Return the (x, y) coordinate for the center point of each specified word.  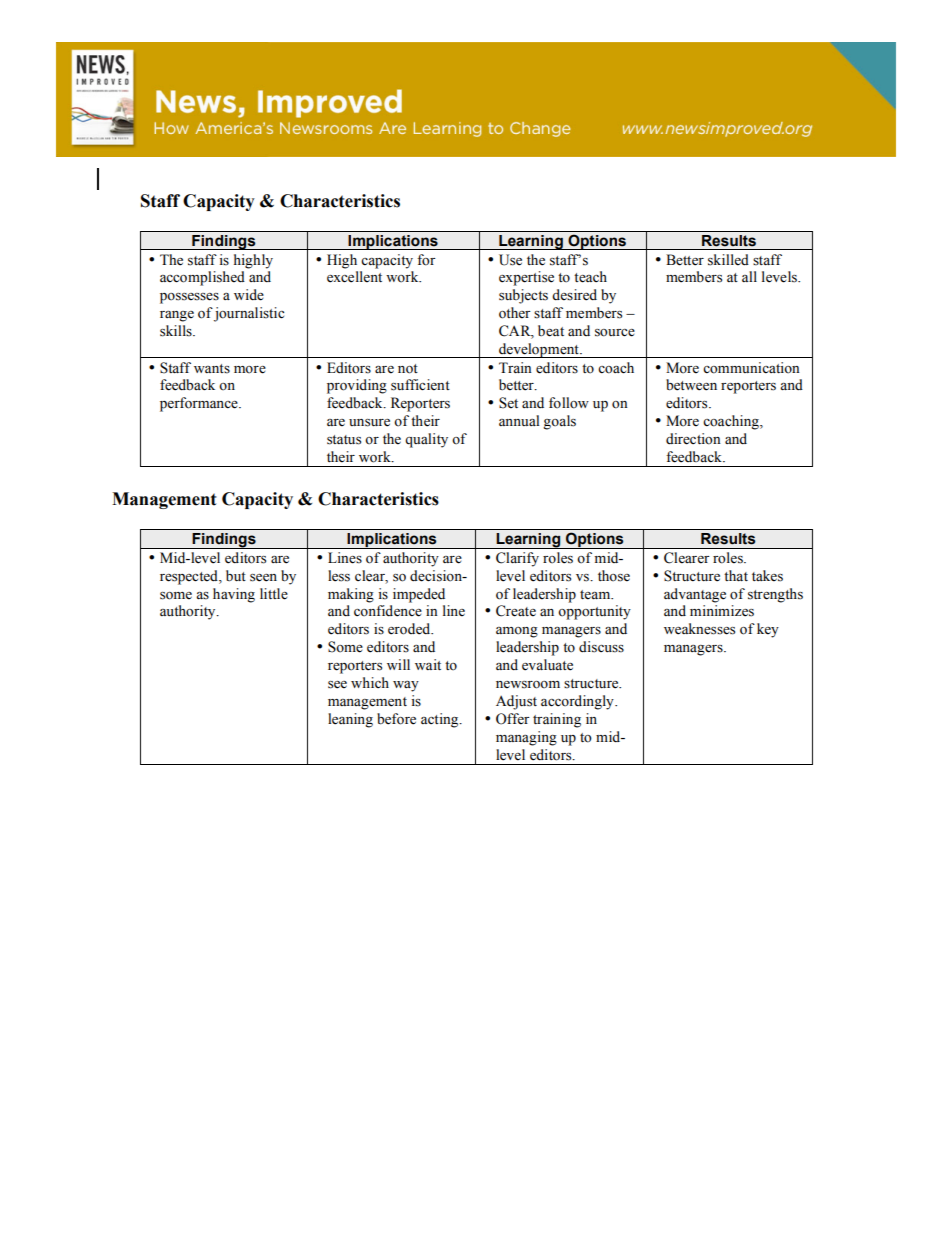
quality (426, 440)
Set (508, 403)
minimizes (722, 611)
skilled (728, 260)
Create (516, 611)
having (234, 595)
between (691, 385)
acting (441, 720)
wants (212, 369)
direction (693, 439)
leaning (350, 720)
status (344, 440)
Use (510, 260)
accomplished (202, 278)
